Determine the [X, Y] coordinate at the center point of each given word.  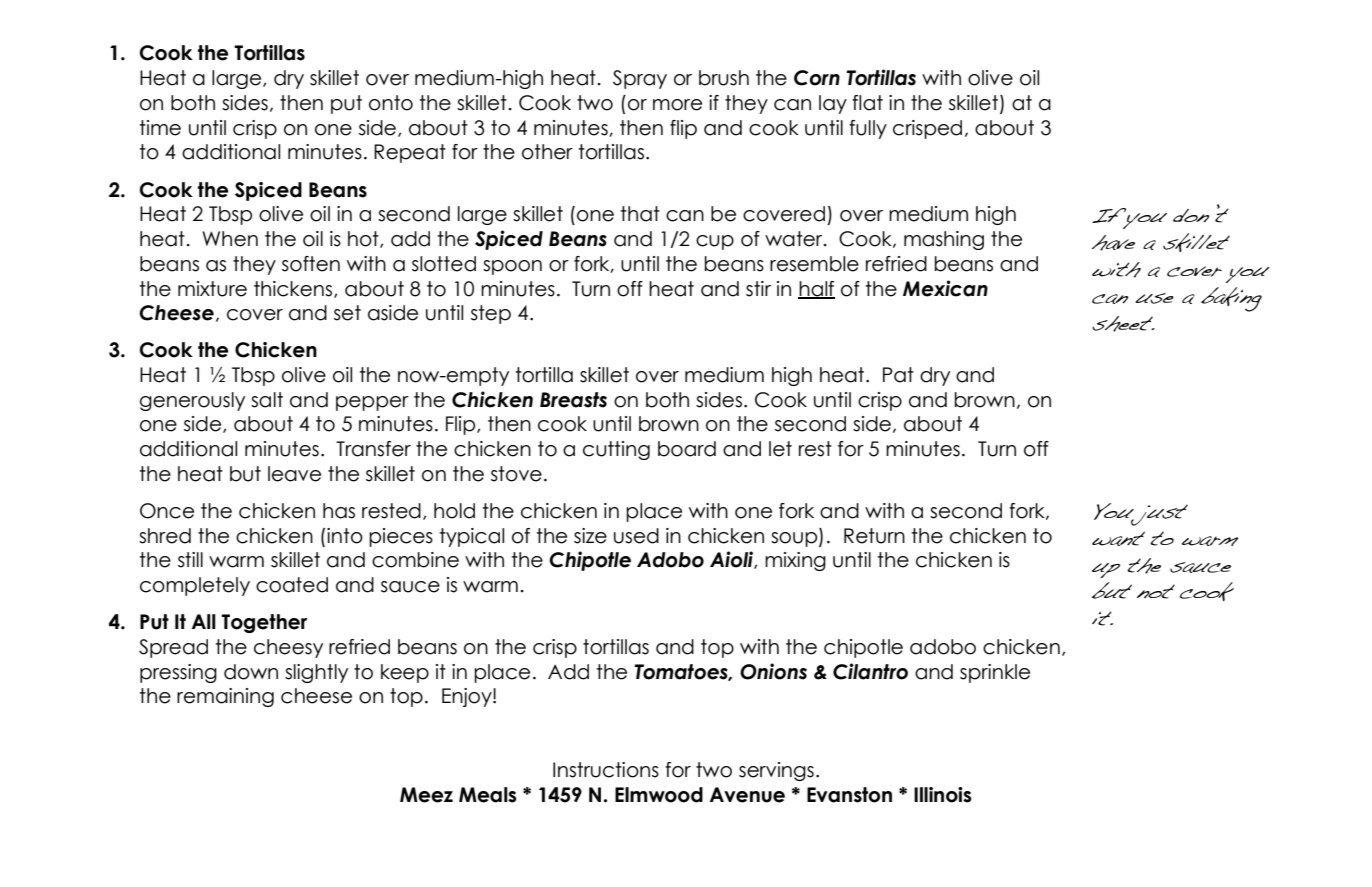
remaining [225, 697]
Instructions [606, 770]
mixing [795, 561]
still [190, 560]
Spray [640, 79]
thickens [294, 289]
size [590, 536]
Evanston [849, 795]
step [491, 314]
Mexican [945, 288]
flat [867, 103]
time [160, 128]
